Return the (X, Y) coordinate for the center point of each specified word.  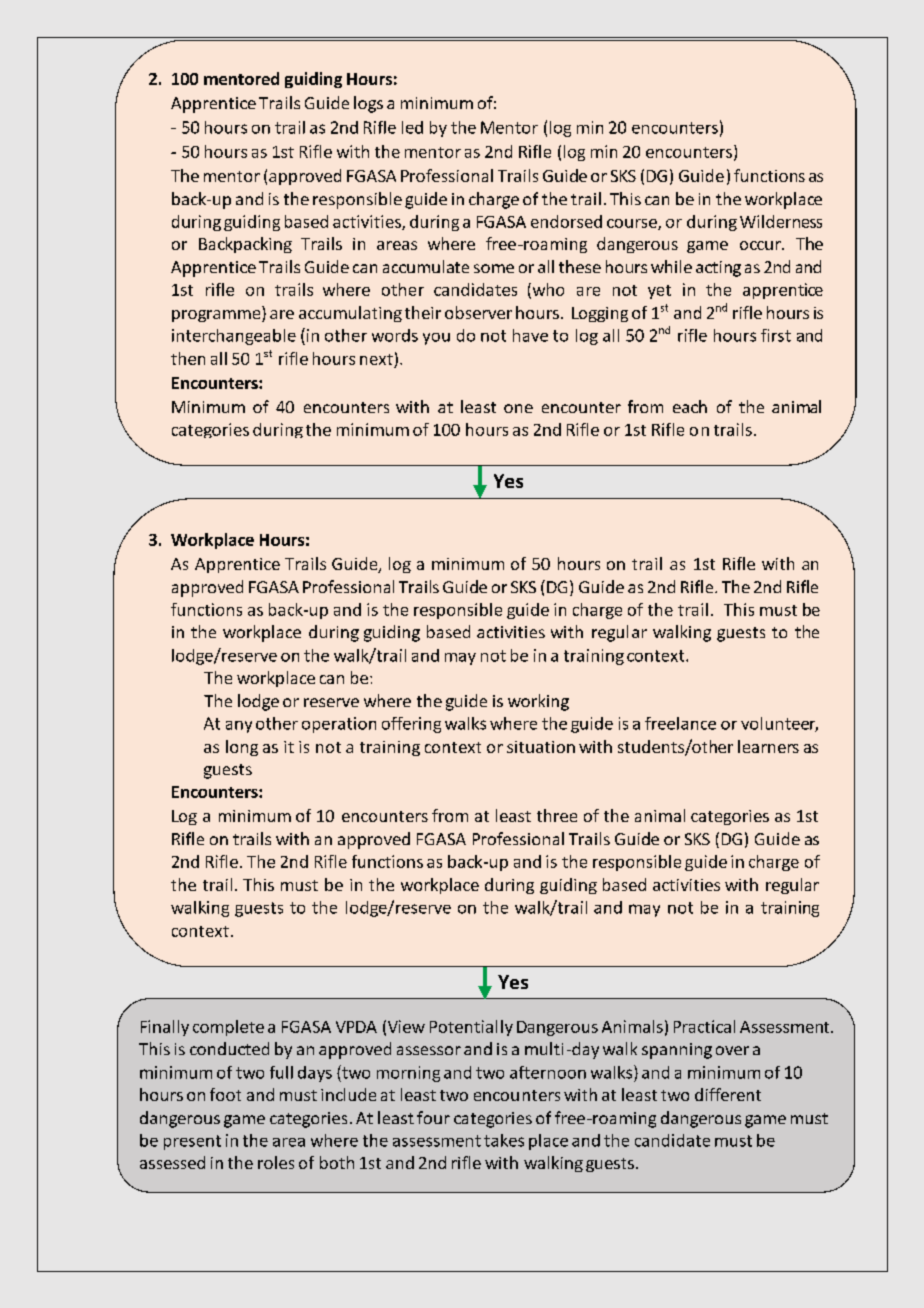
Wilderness (781, 221)
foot (225, 1094)
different (728, 1094)
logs (368, 104)
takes (504, 1140)
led (412, 127)
